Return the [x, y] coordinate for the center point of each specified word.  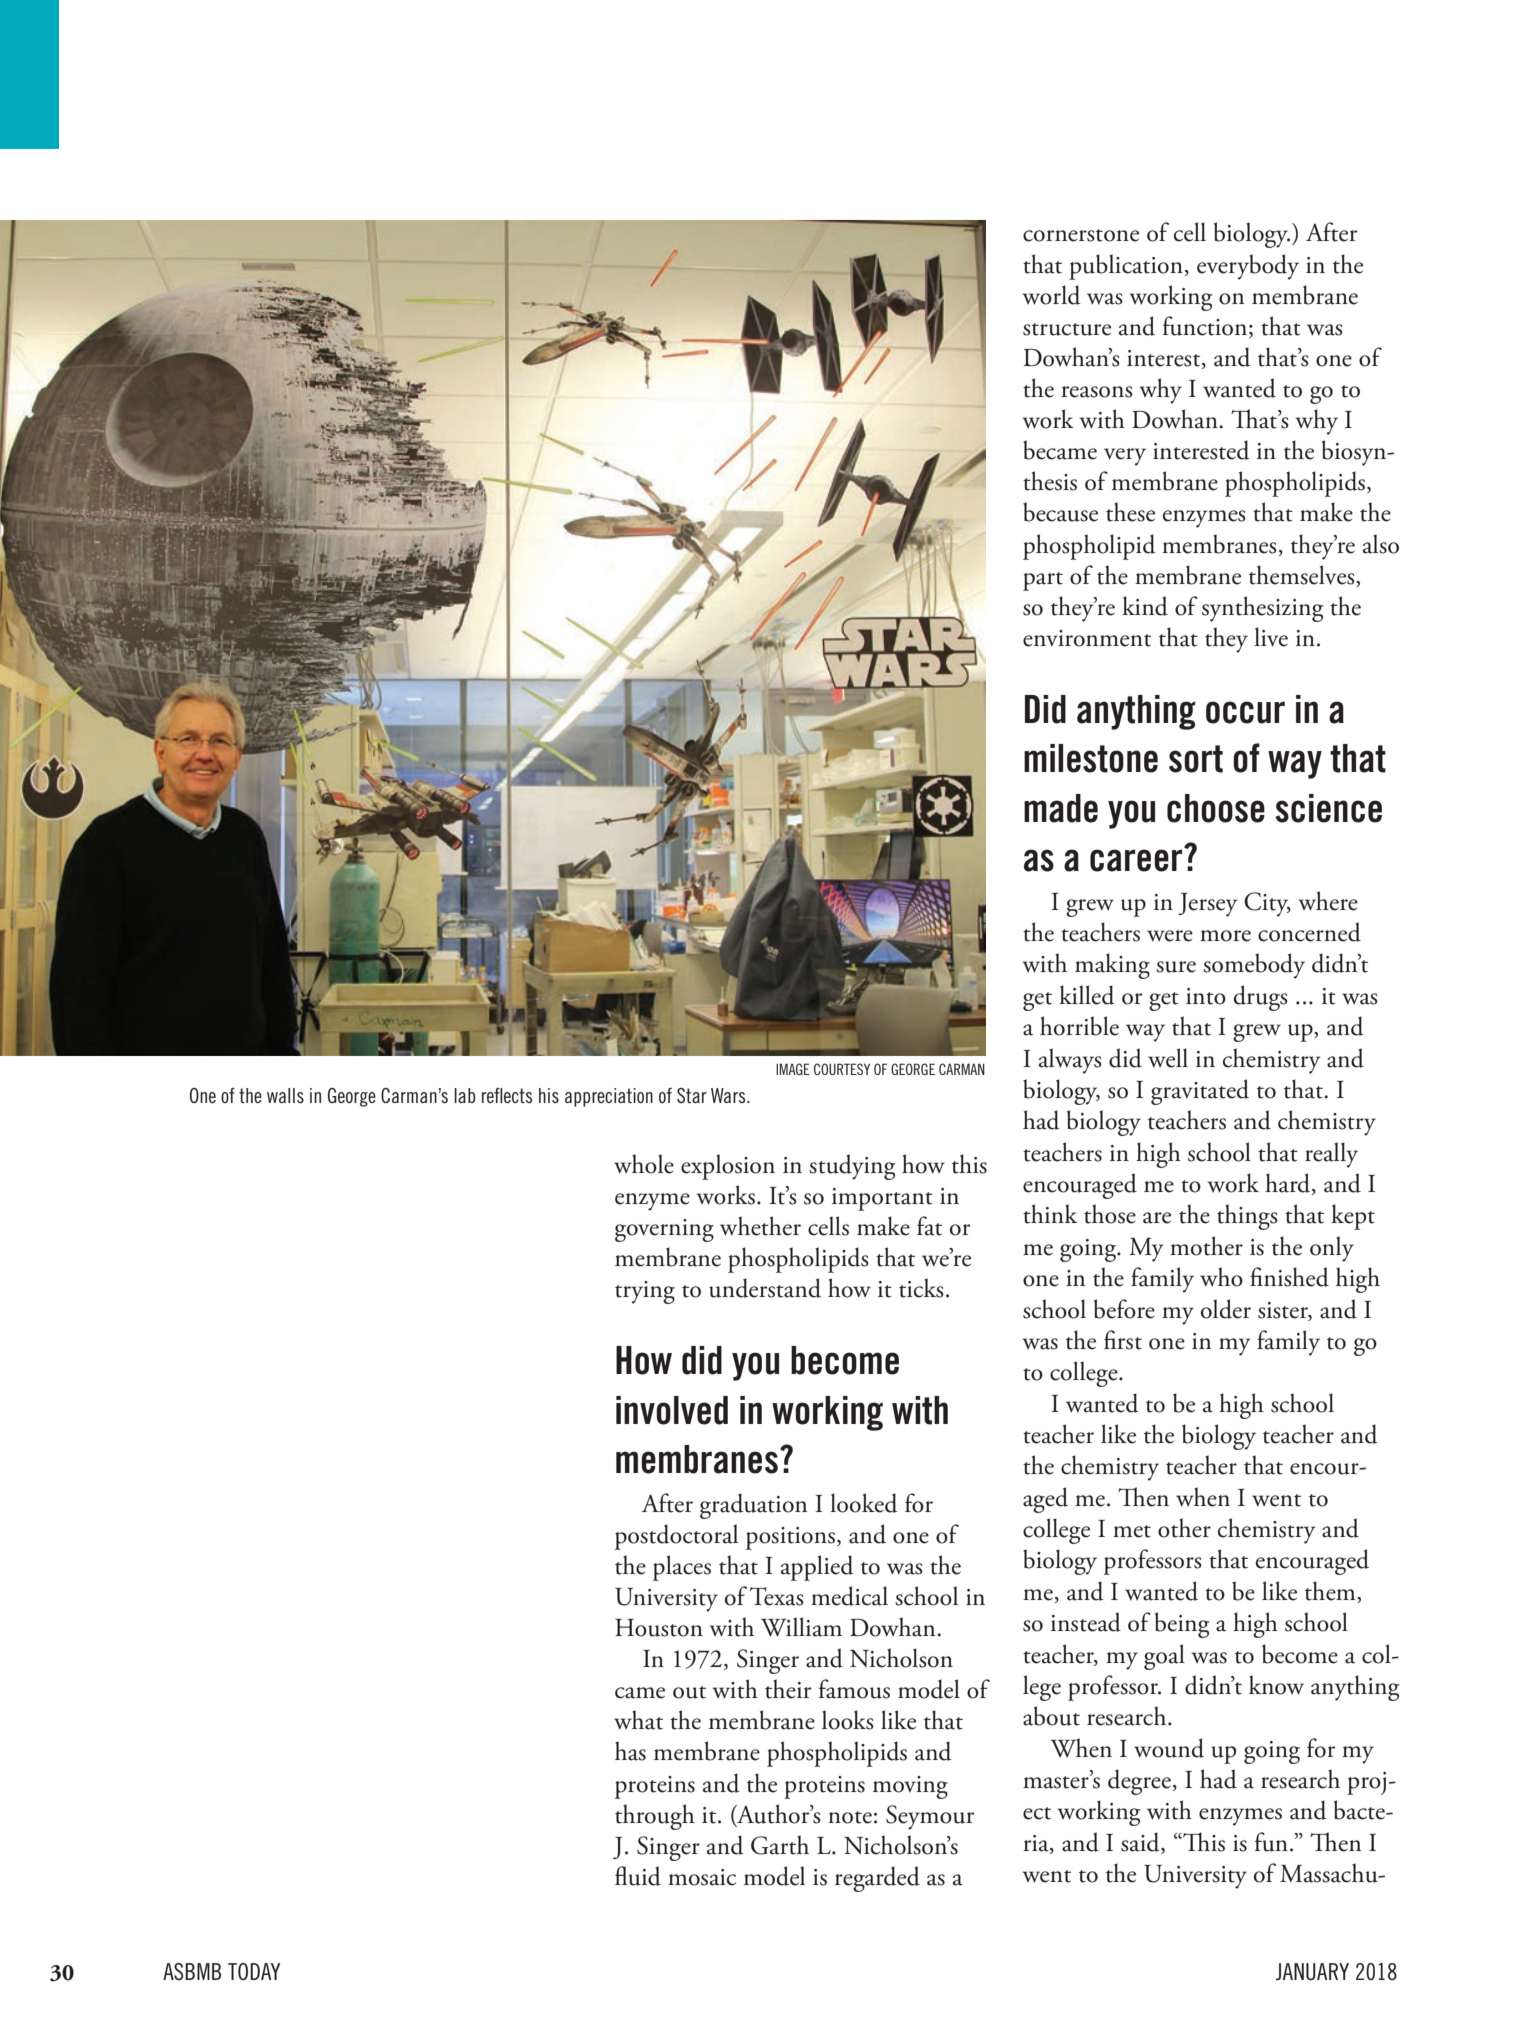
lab [465, 1095]
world [1051, 295]
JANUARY [1312, 1972]
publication [1126, 267]
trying [645, 1292]
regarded [877, 1879]
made [1061, 808]
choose [1216, 808]
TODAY [254, 1971]
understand [765, 1288]
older [1226, 1309]
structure [1067, 329]
